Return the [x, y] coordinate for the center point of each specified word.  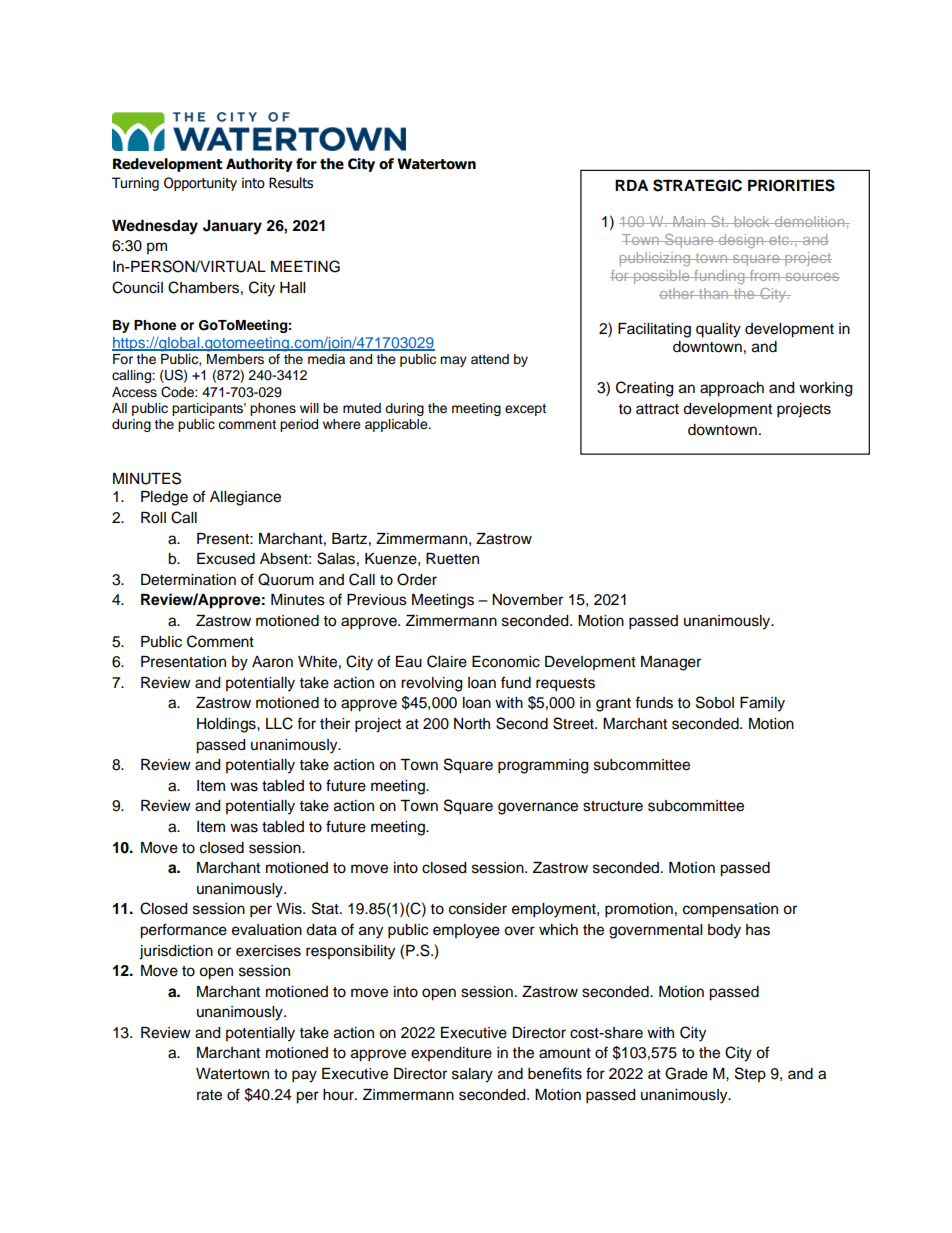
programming [543, 766]
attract [657, 409]
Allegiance [245, 498]
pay [304, 1076]
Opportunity [200, 184]
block [752, 221]
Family [762, 704]
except [525, 410]
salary [472, 1075]
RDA [631, 185]
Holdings [227, 725]
